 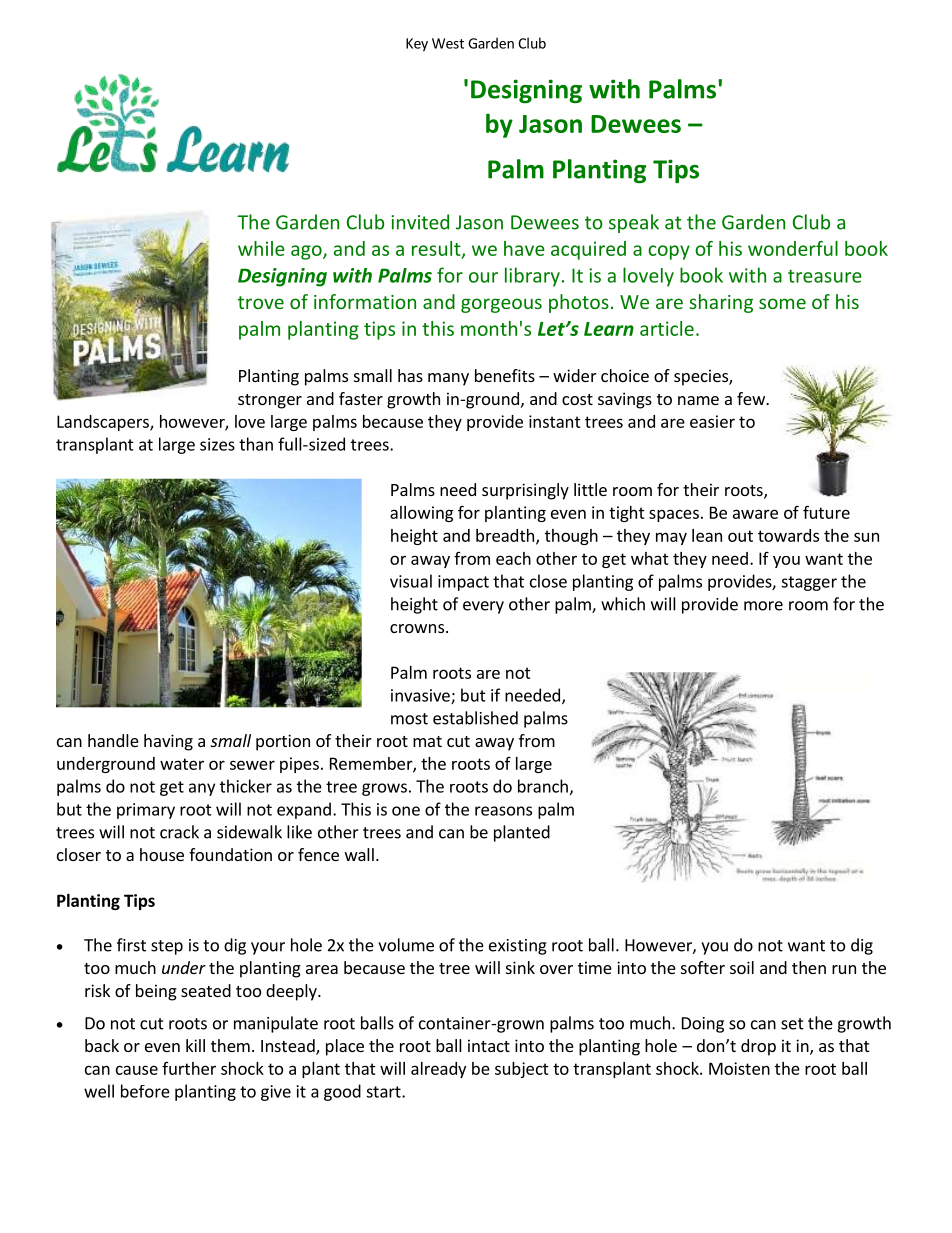 What do you see at coordinates (189, 1068) in the screenshot?
I see `further` at bounding box center [189, 1068].
